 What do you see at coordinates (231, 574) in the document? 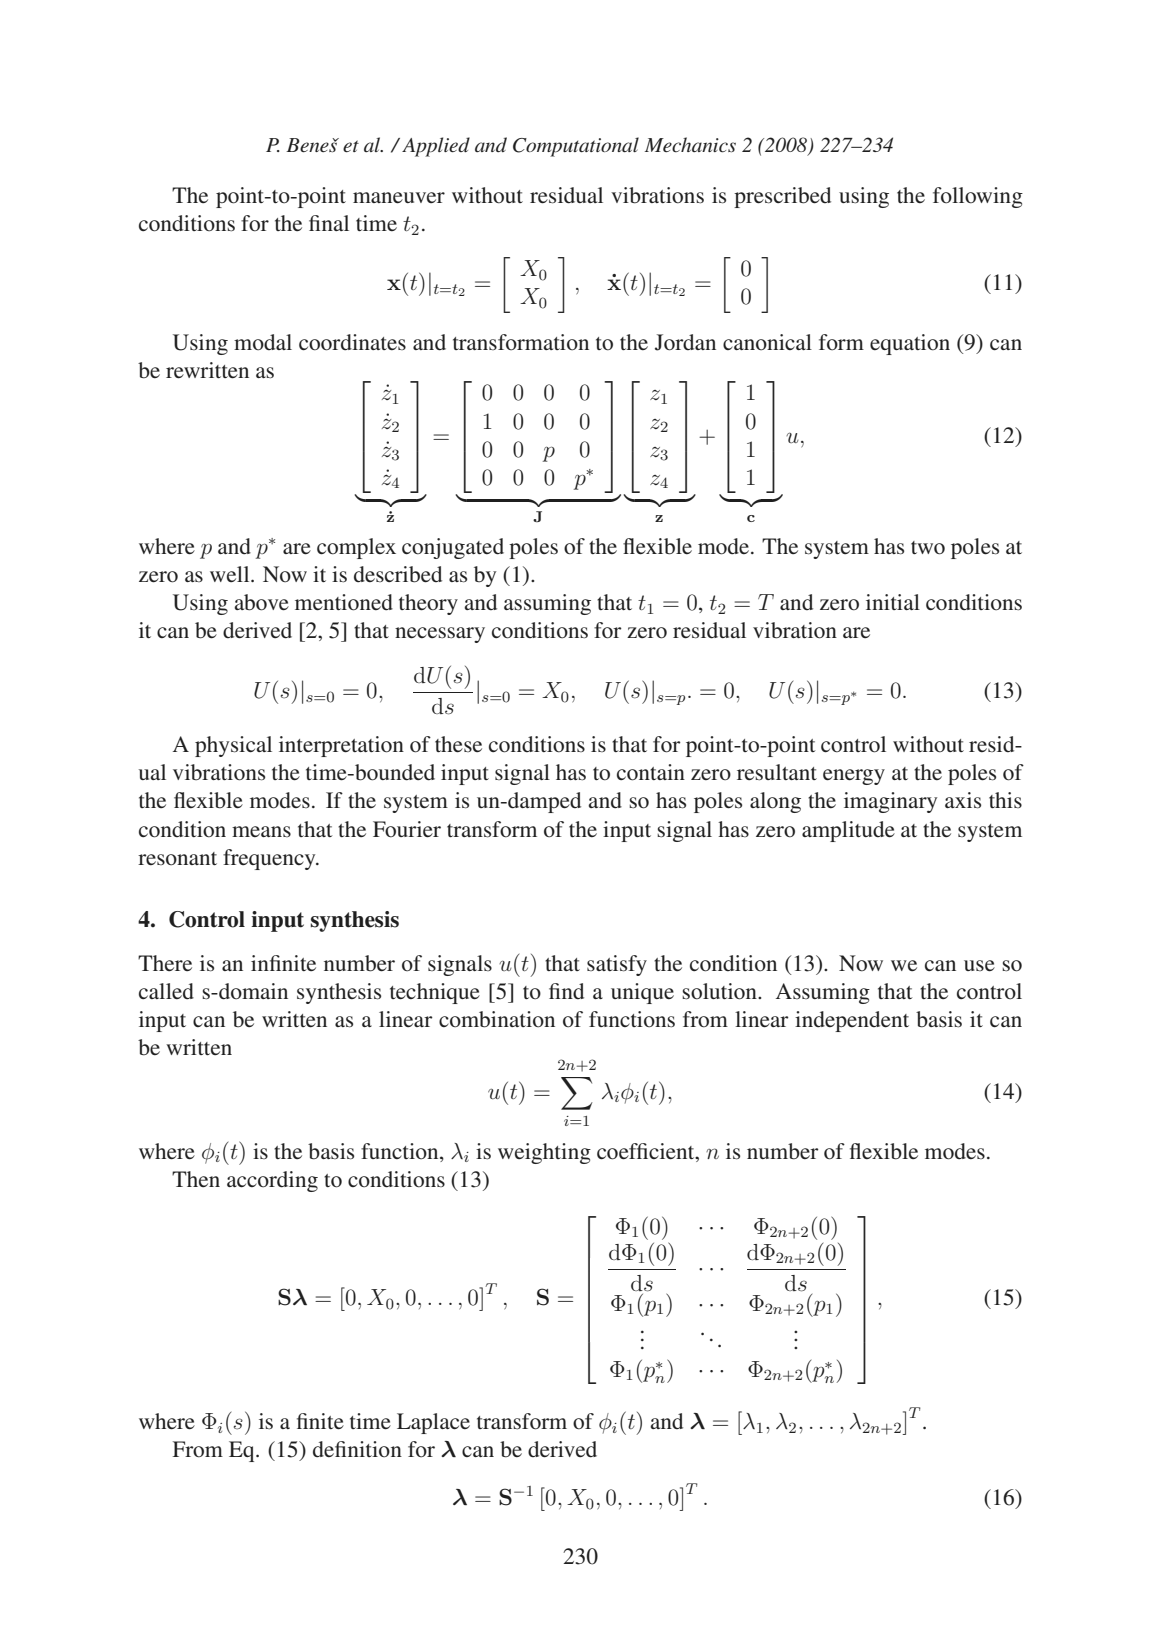
I see `well` at bounding box center [231, 574].
